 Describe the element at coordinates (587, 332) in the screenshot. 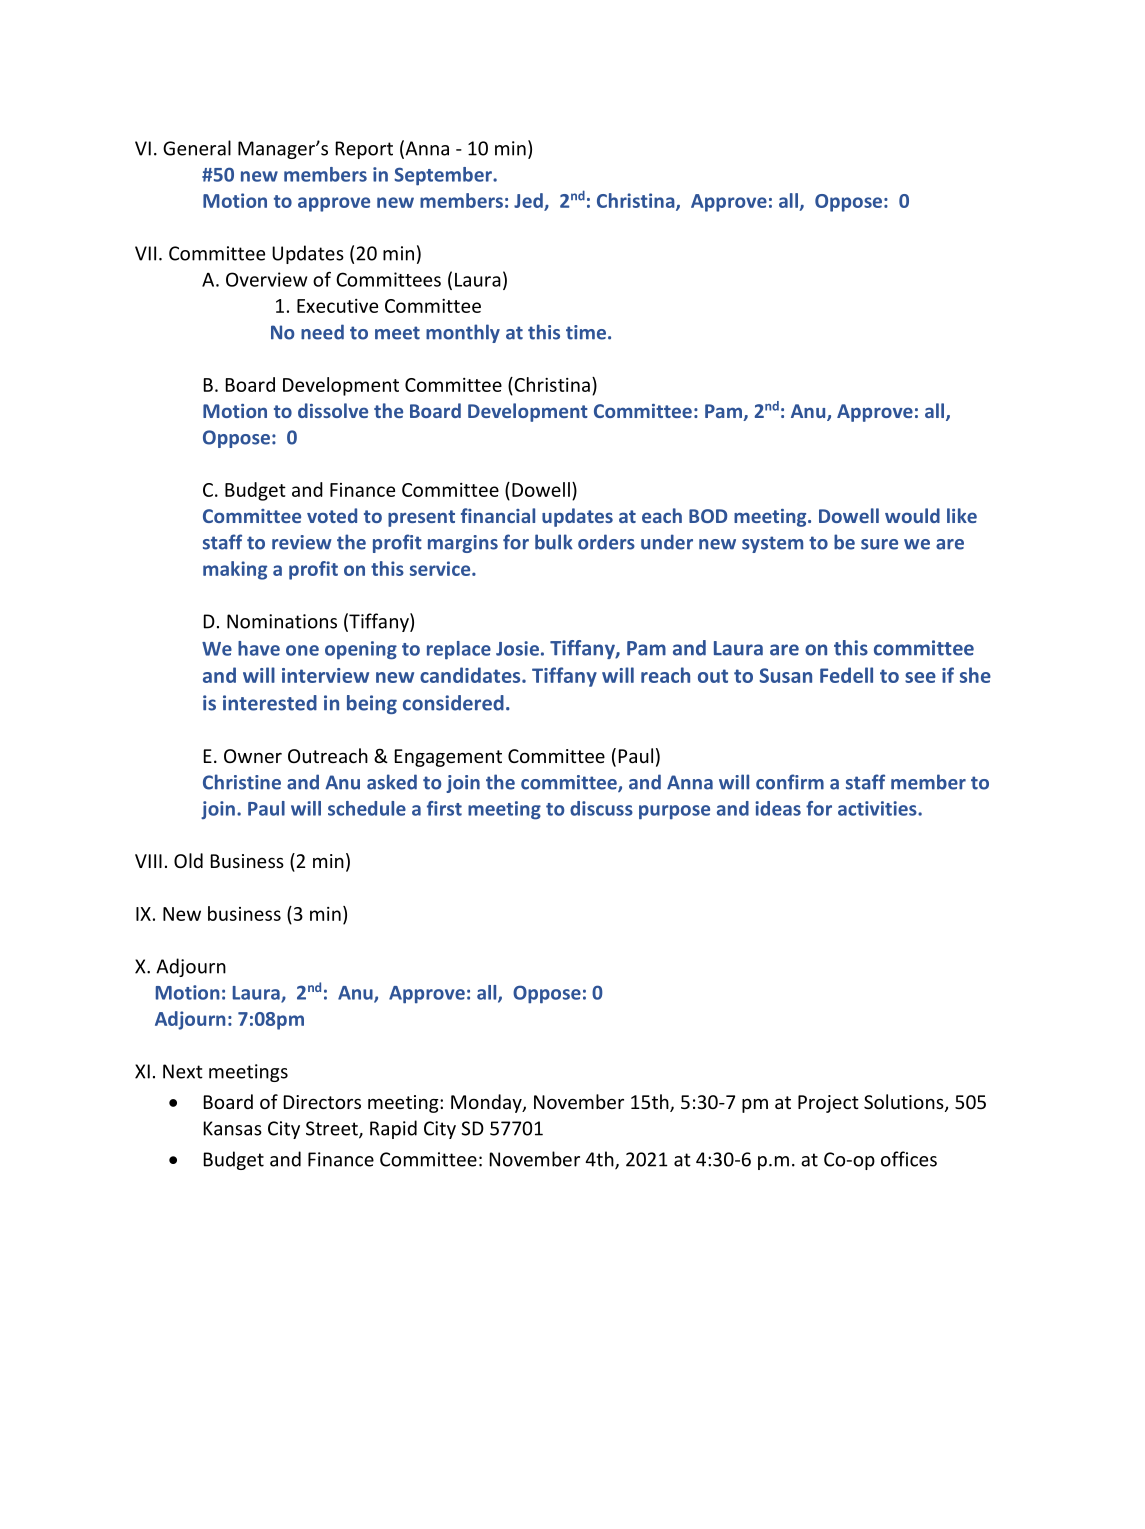

I see `time` at that location.
